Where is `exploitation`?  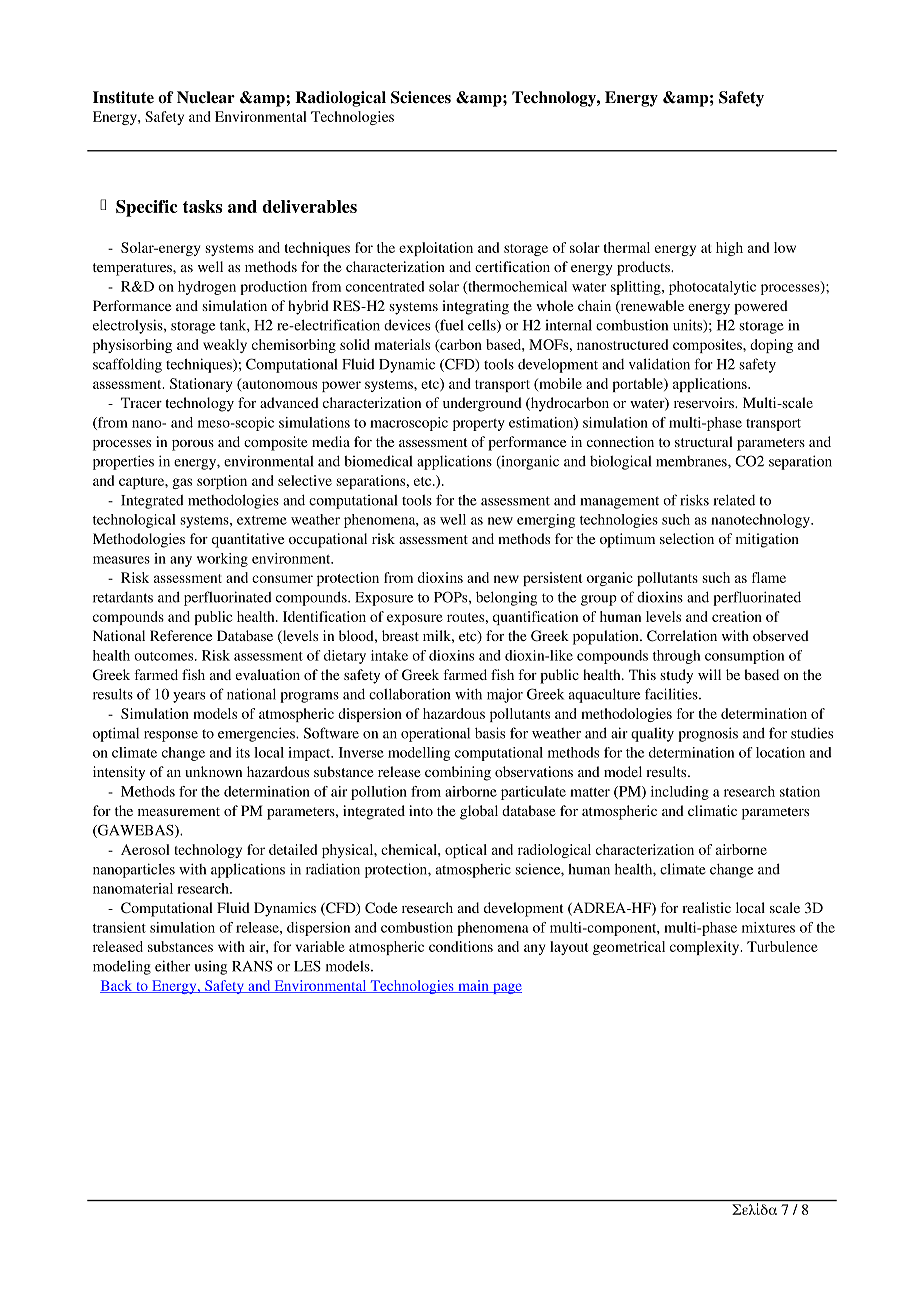 exploitation is located at coordinates (436, 249).
